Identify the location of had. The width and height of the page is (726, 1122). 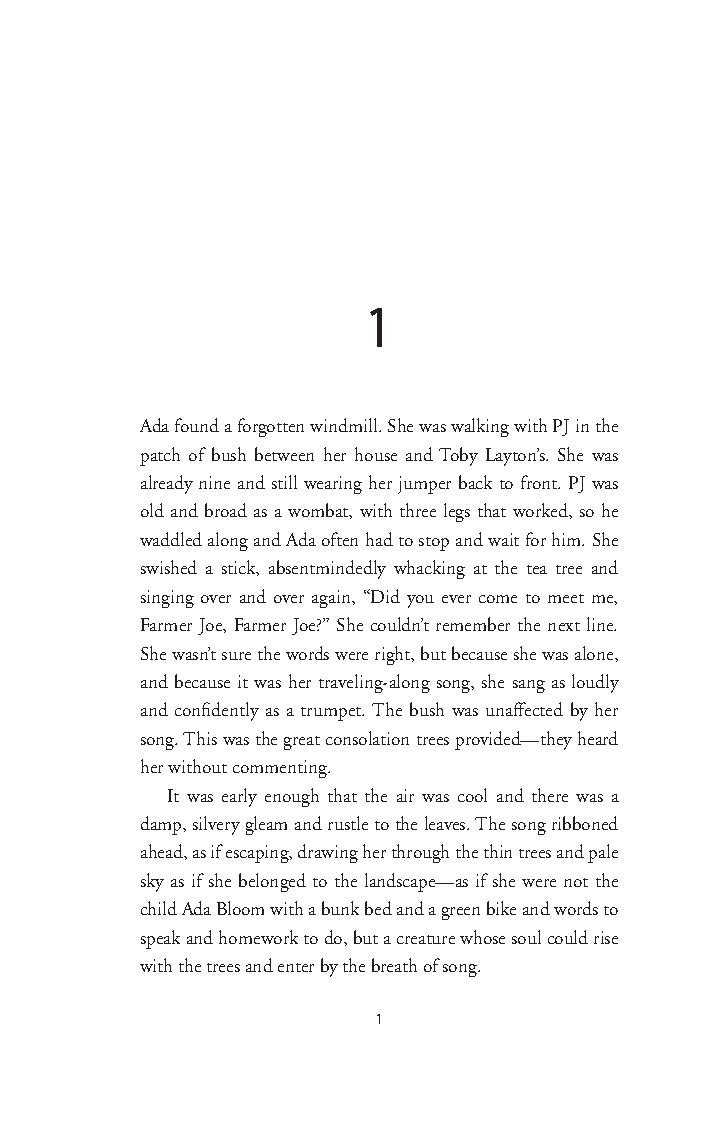
(379, 539).
